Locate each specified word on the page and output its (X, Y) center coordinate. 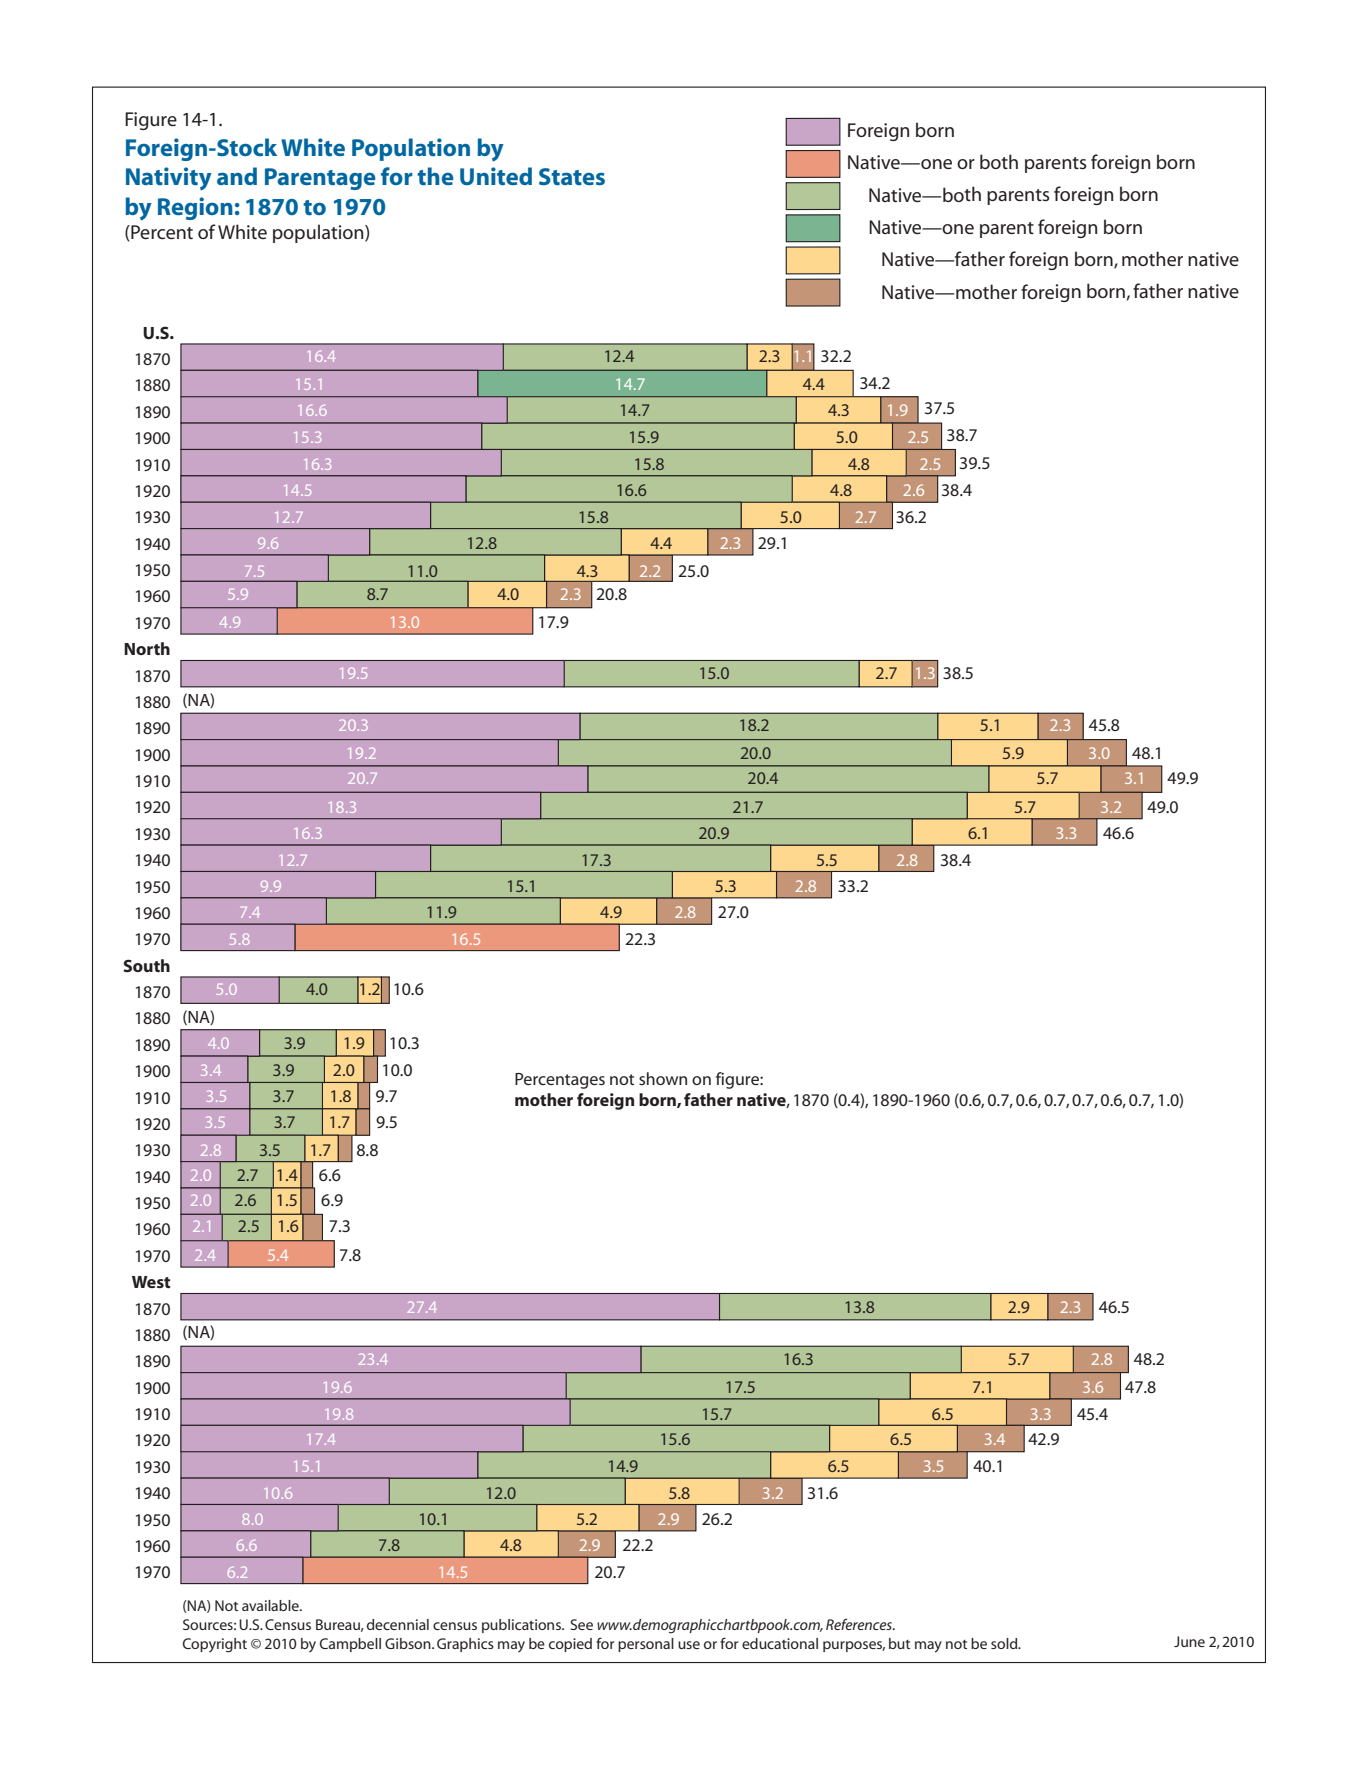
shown (663, 1078)
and (237, 176)
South (146, 965)
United (496, 176)
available (271, 1605)
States (572, 176)
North (147, 648)
